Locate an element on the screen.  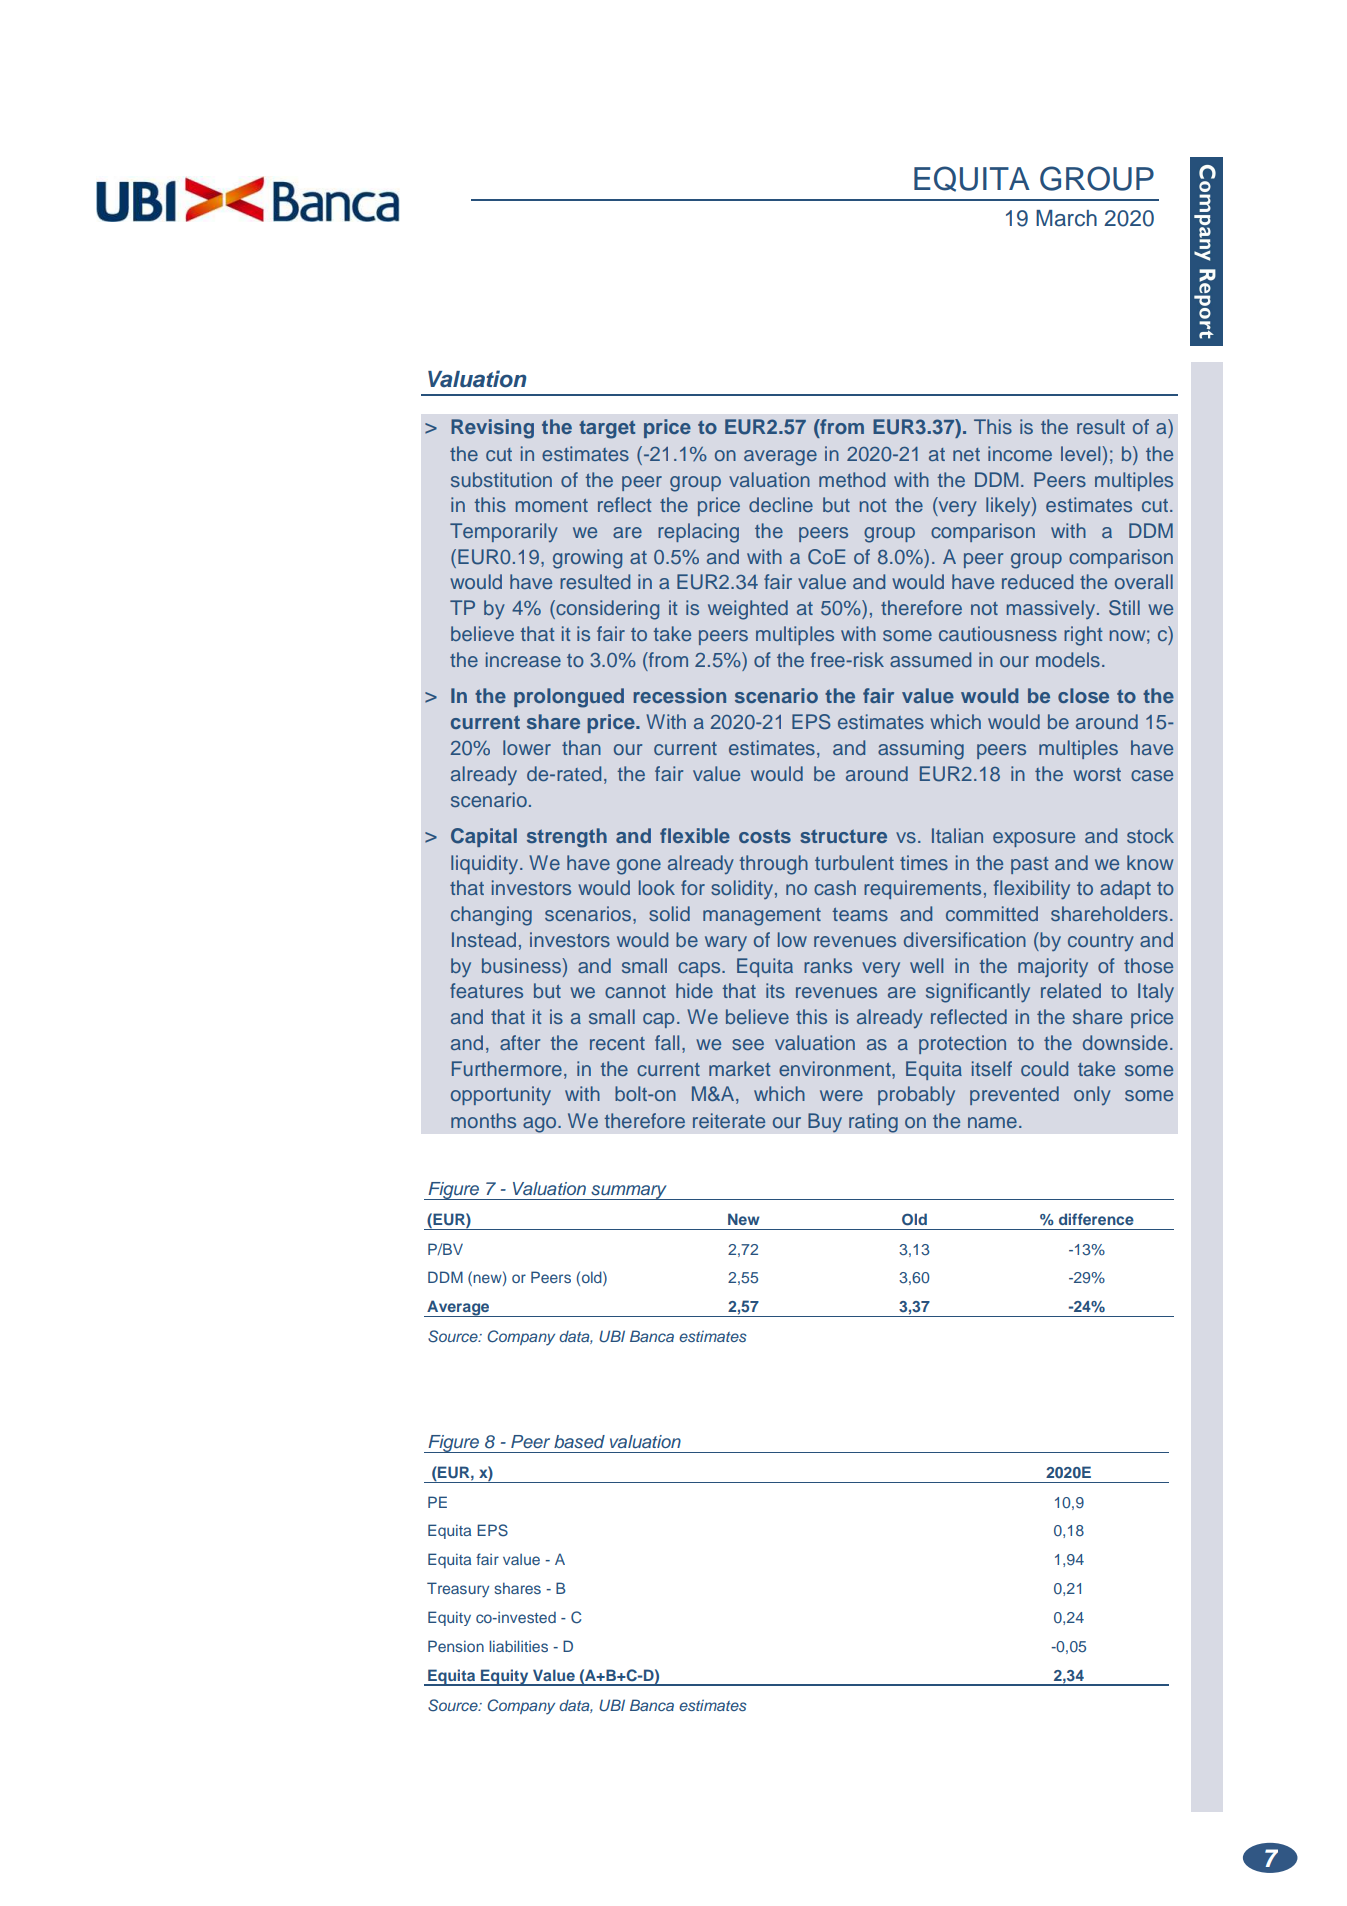
liabilities is located at coordinates (518, 1646).
